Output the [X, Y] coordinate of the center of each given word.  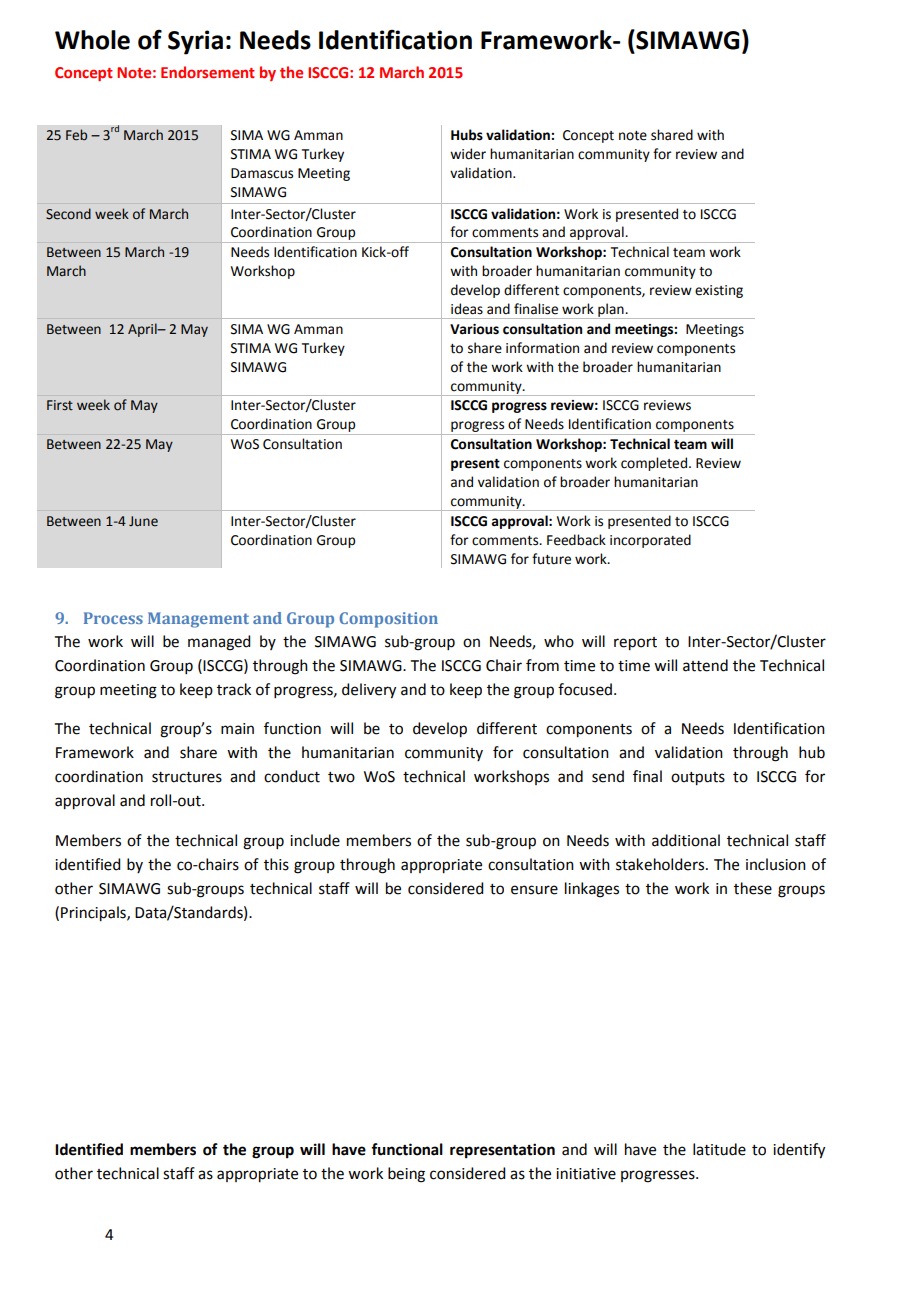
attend [705, 665]
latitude [719, 1149]
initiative [586, 1174]
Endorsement [208, 72]
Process [113, 618]
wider [468, 154]
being [406, 1175]
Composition [388, 620]
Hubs [467, 135]
